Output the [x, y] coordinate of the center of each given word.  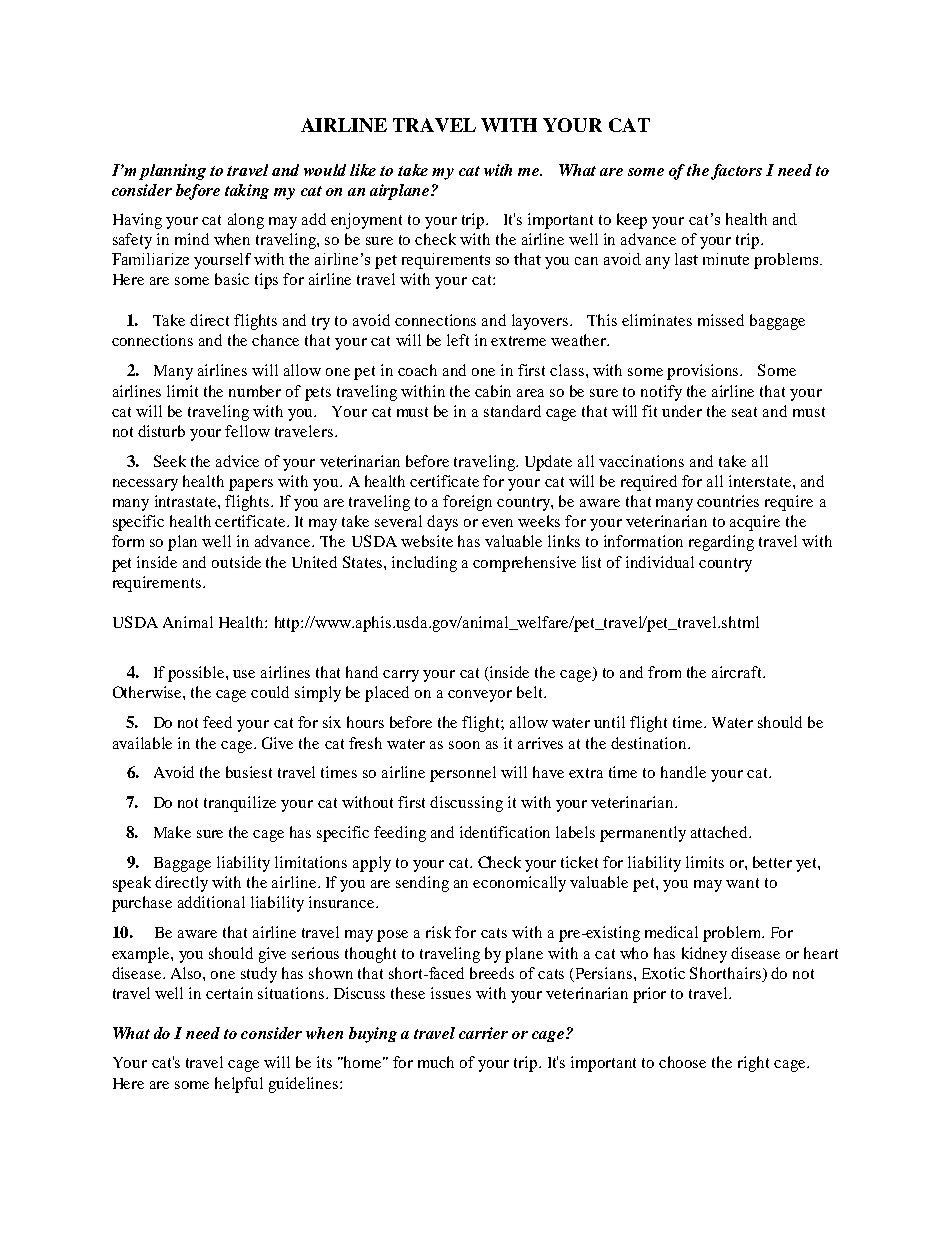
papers [251, 485]
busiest [249, 772]
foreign [467, 503]
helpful [239, 1085]
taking [247, 191]
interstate [761, 481]
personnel [463, 774]
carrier [483, 1033]
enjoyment [366, 221]
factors [736, 172]
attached [721, 832]
